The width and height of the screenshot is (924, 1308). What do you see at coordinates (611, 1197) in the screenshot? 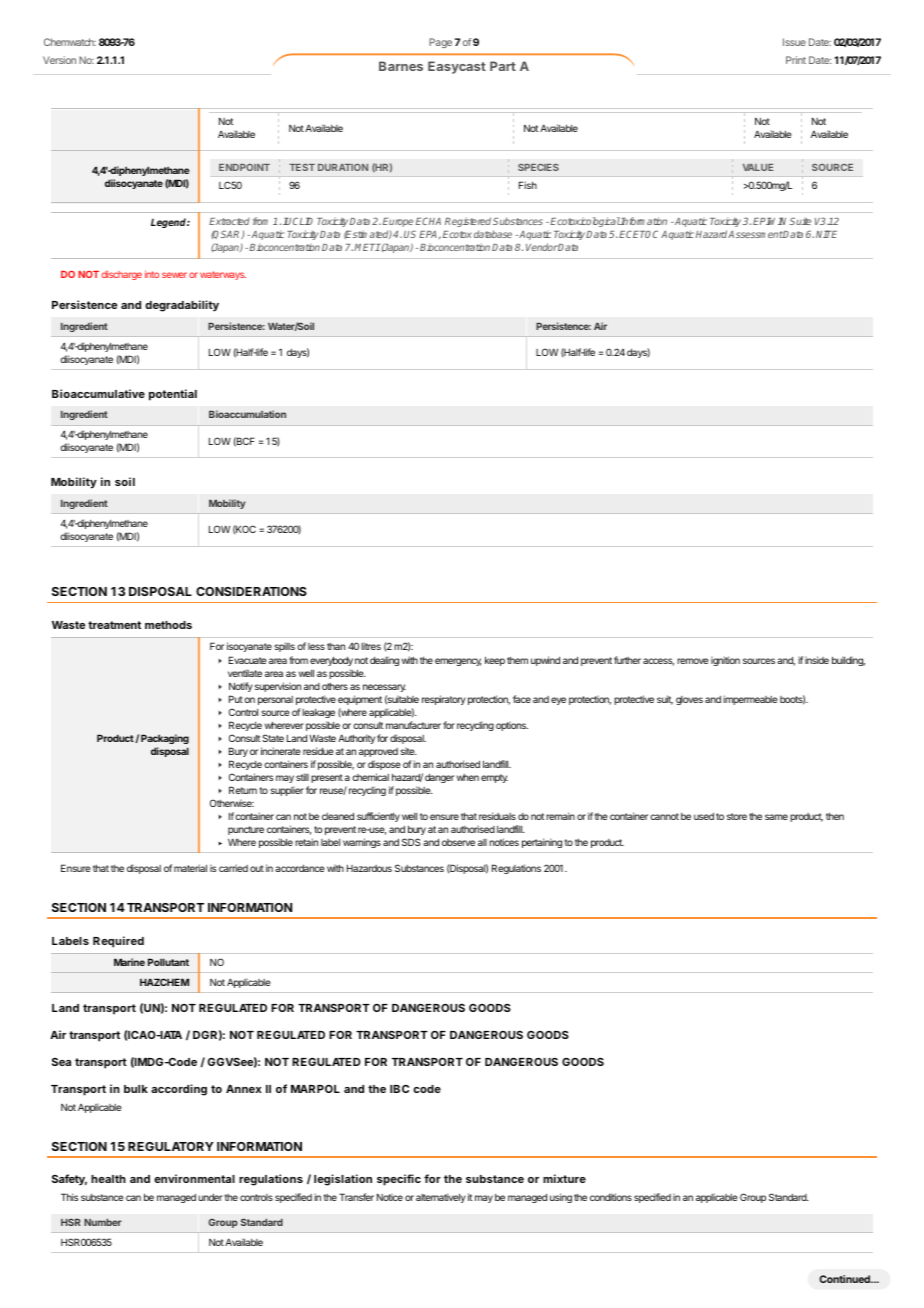
I see `conditions` at bounding box center [611, 1197].
